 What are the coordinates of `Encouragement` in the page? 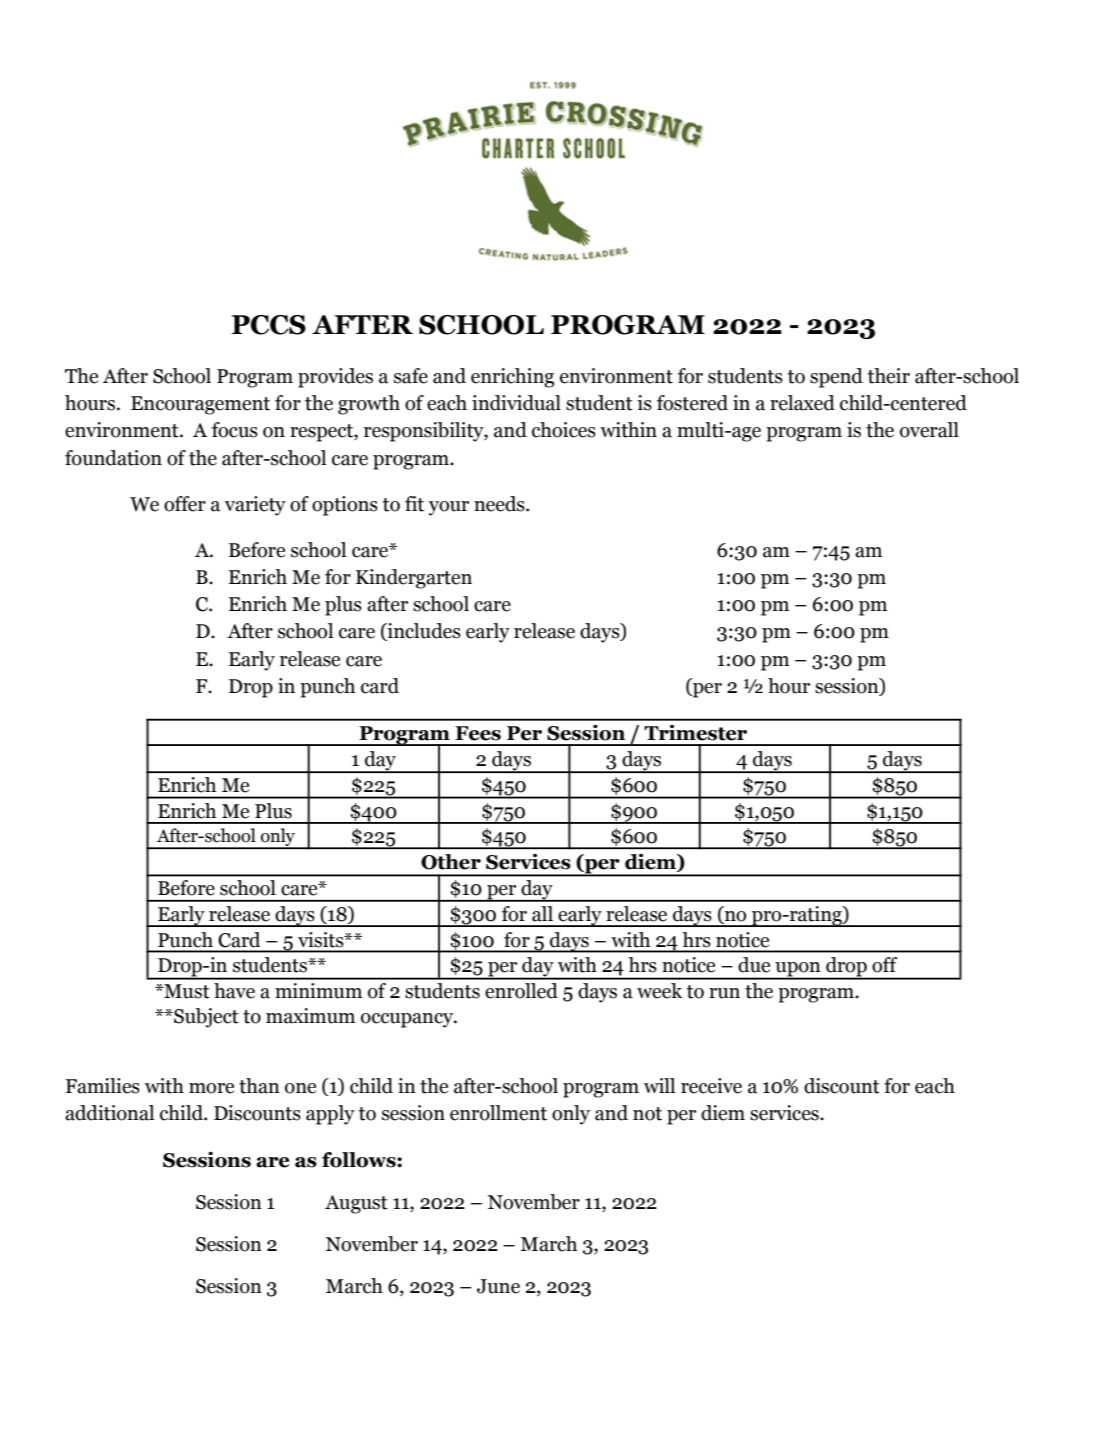 It's located at (200, 405).
